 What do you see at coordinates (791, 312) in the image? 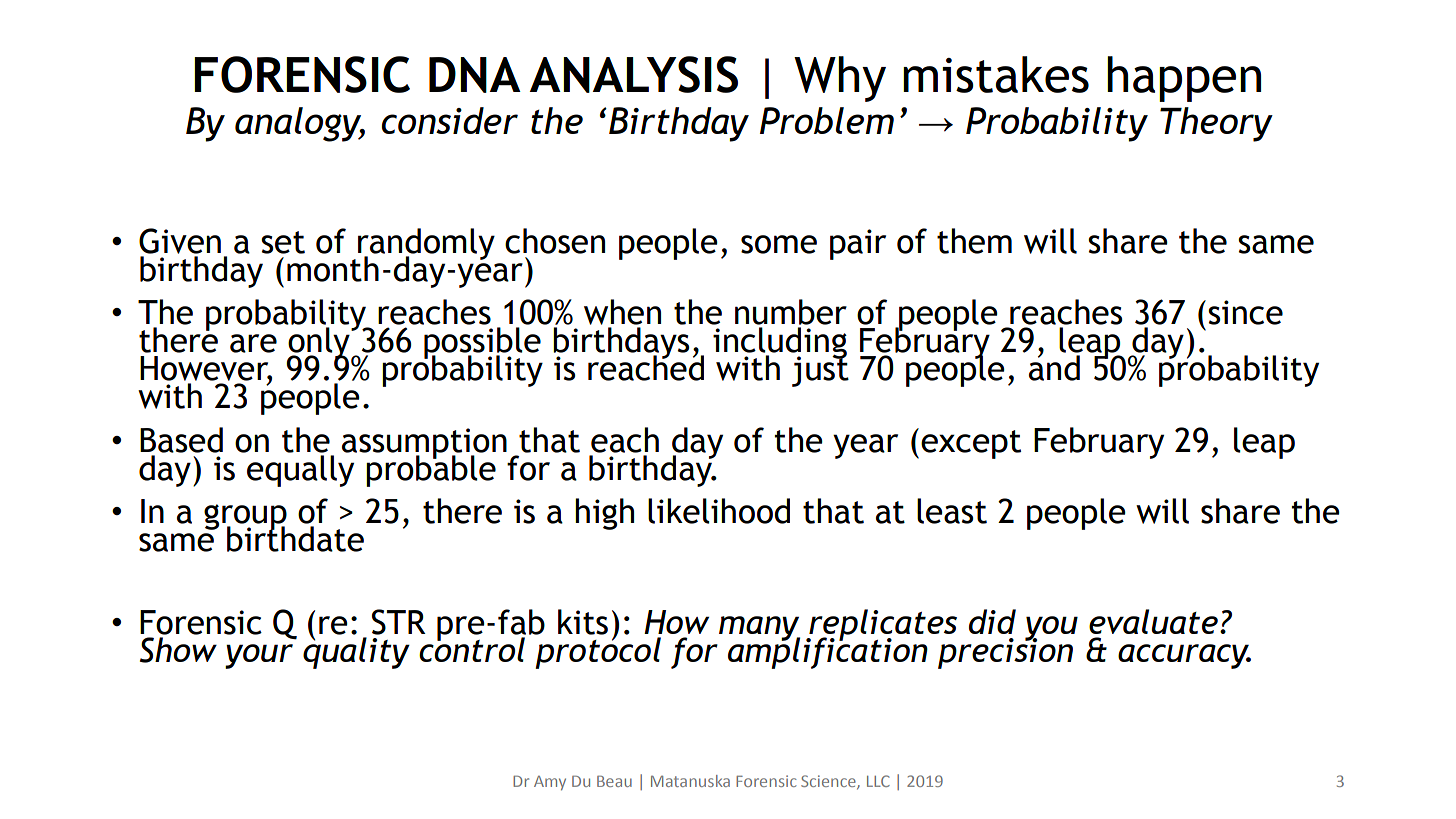
I see `number` at bounding box center [791, 312].
